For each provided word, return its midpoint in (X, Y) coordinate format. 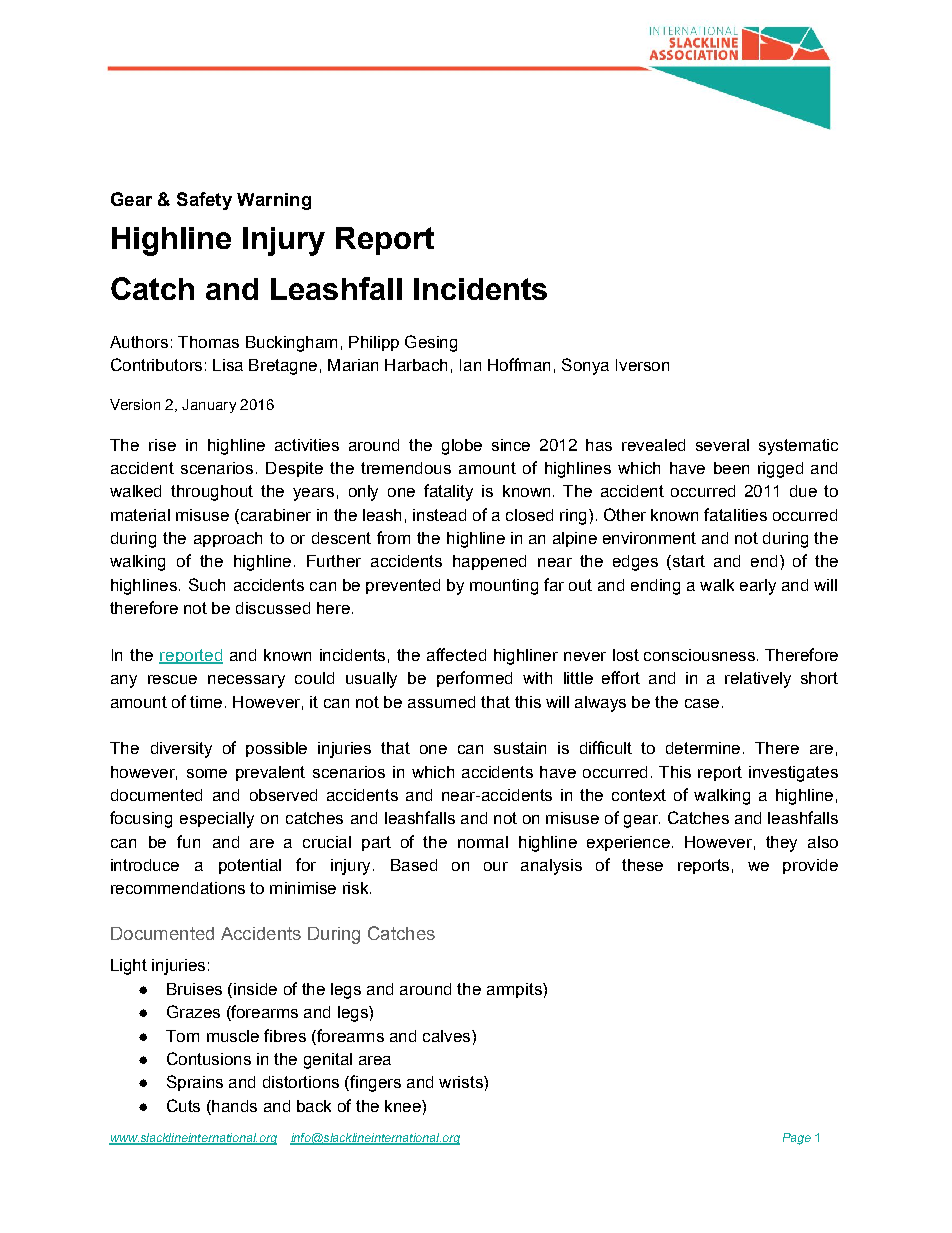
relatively (758, 680)
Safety (204, 201)
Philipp (374, 343)
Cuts (183, 1105)
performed (474, 679)
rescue (172, 679)
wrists (462, 1082)
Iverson (642, 365)
